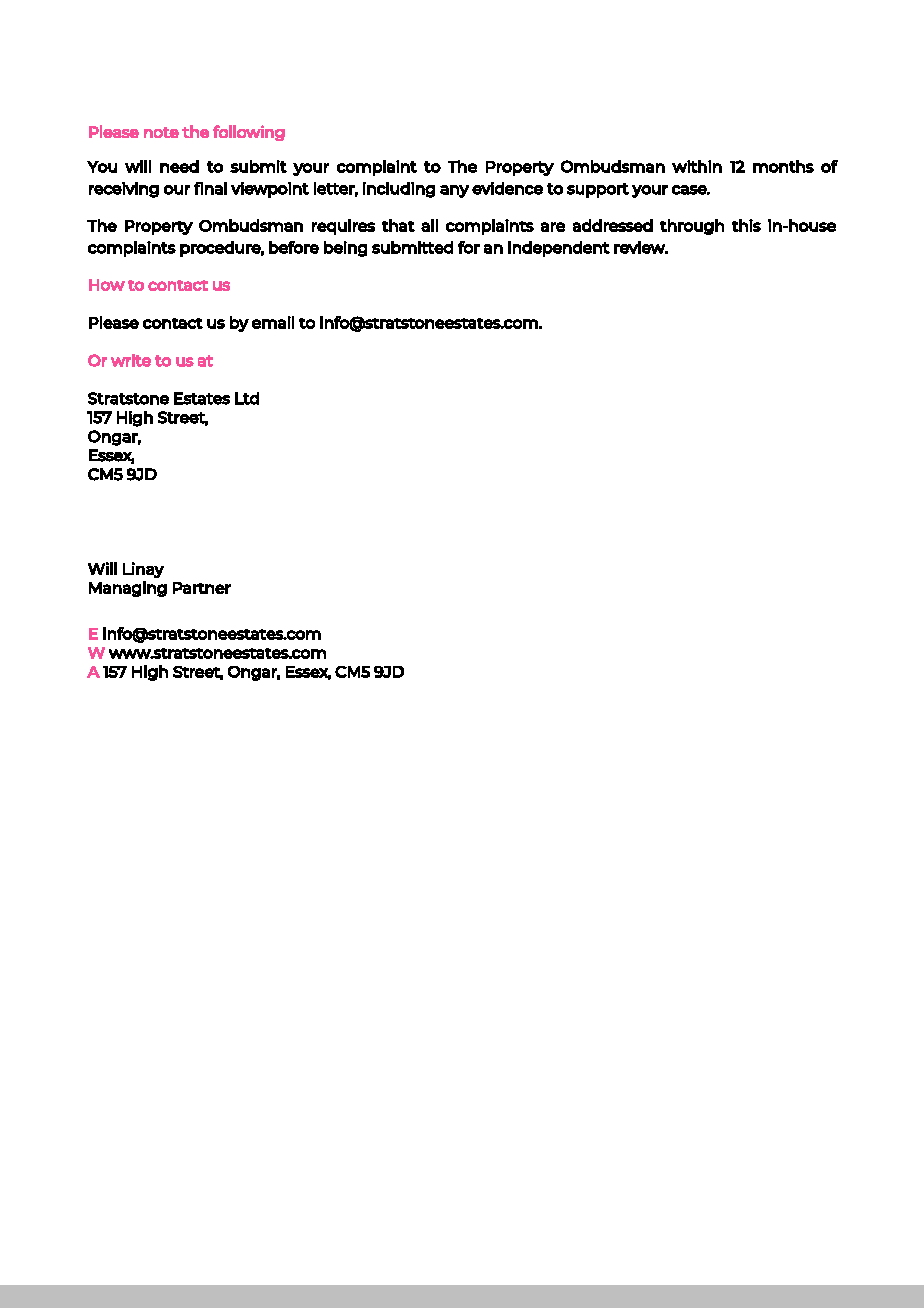 This page has height=1308, width=924. I want to click on email, so click(273, 322).
